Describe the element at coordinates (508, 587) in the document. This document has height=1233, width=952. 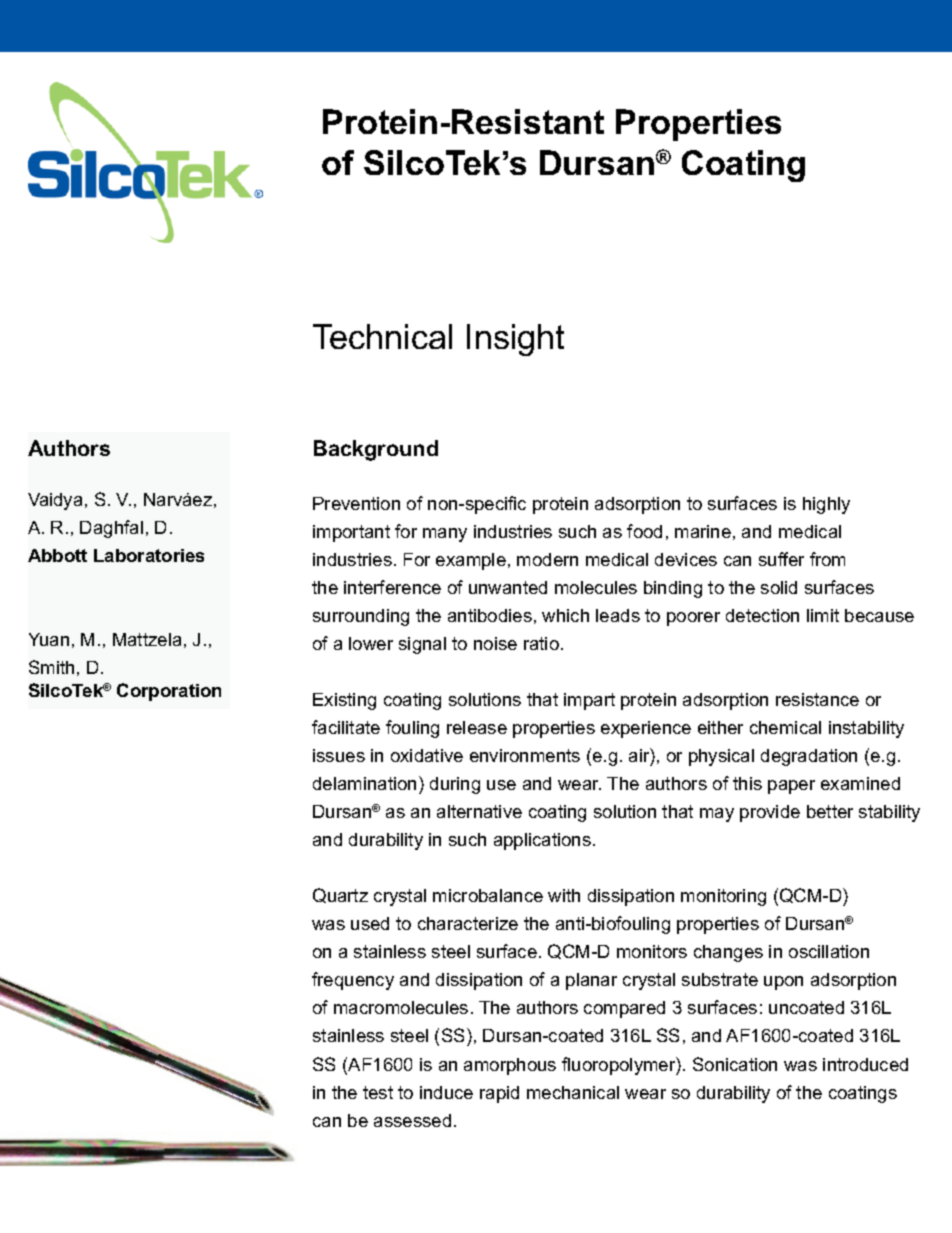
I see `unwanted` at that location.
